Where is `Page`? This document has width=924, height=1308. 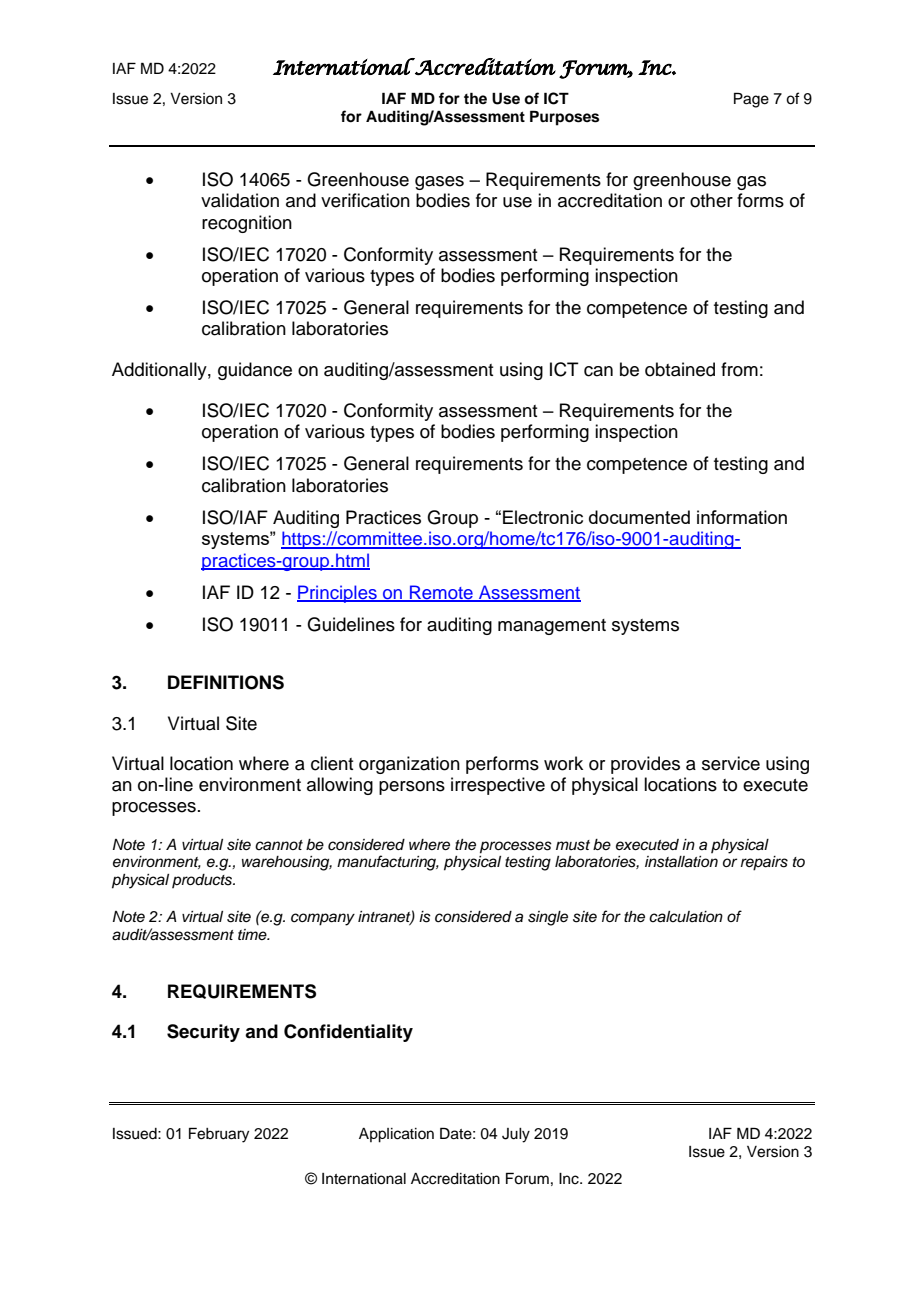
Page is located at coordinates (751, 100).
